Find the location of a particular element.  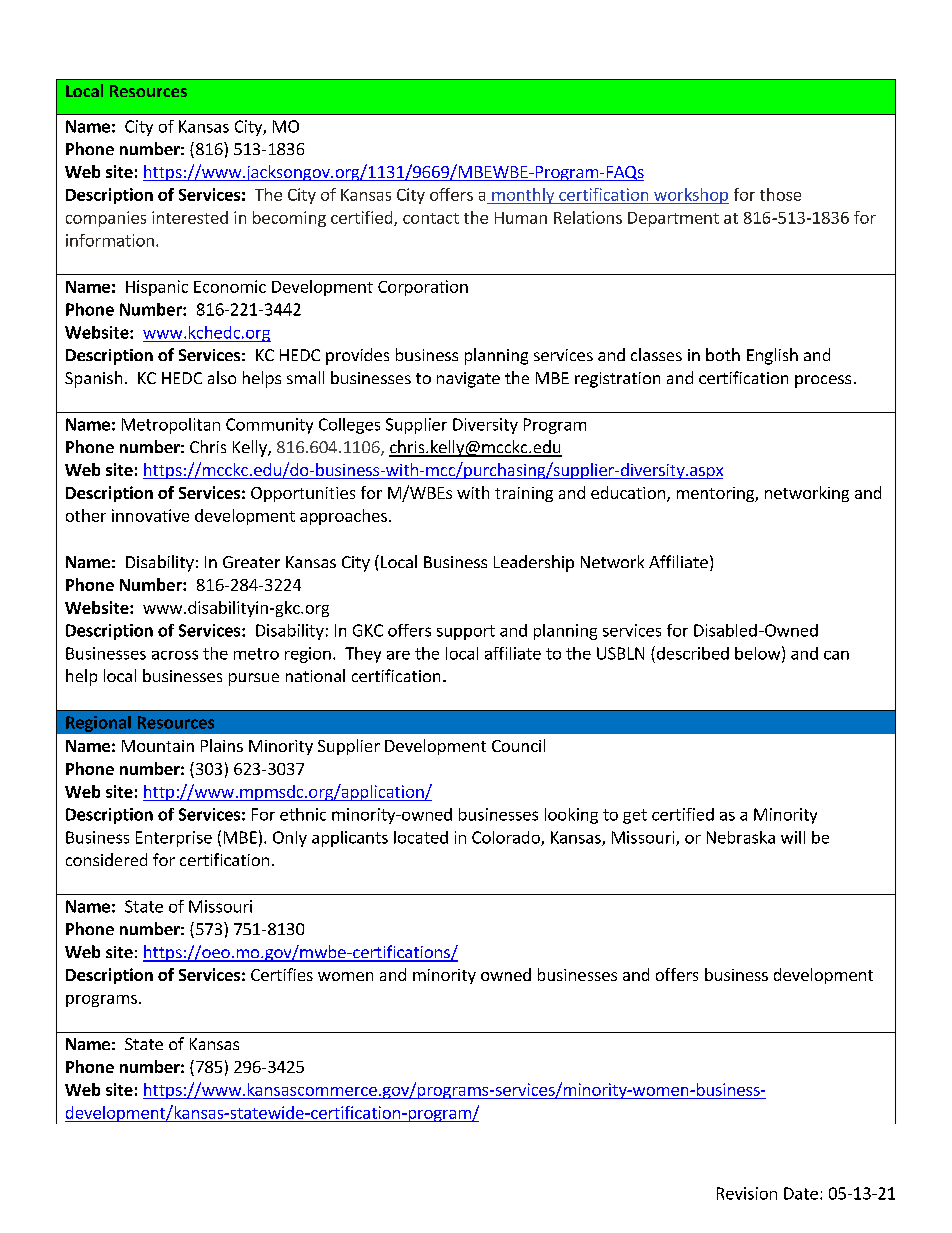

training is located at coordinates (524, 494).
